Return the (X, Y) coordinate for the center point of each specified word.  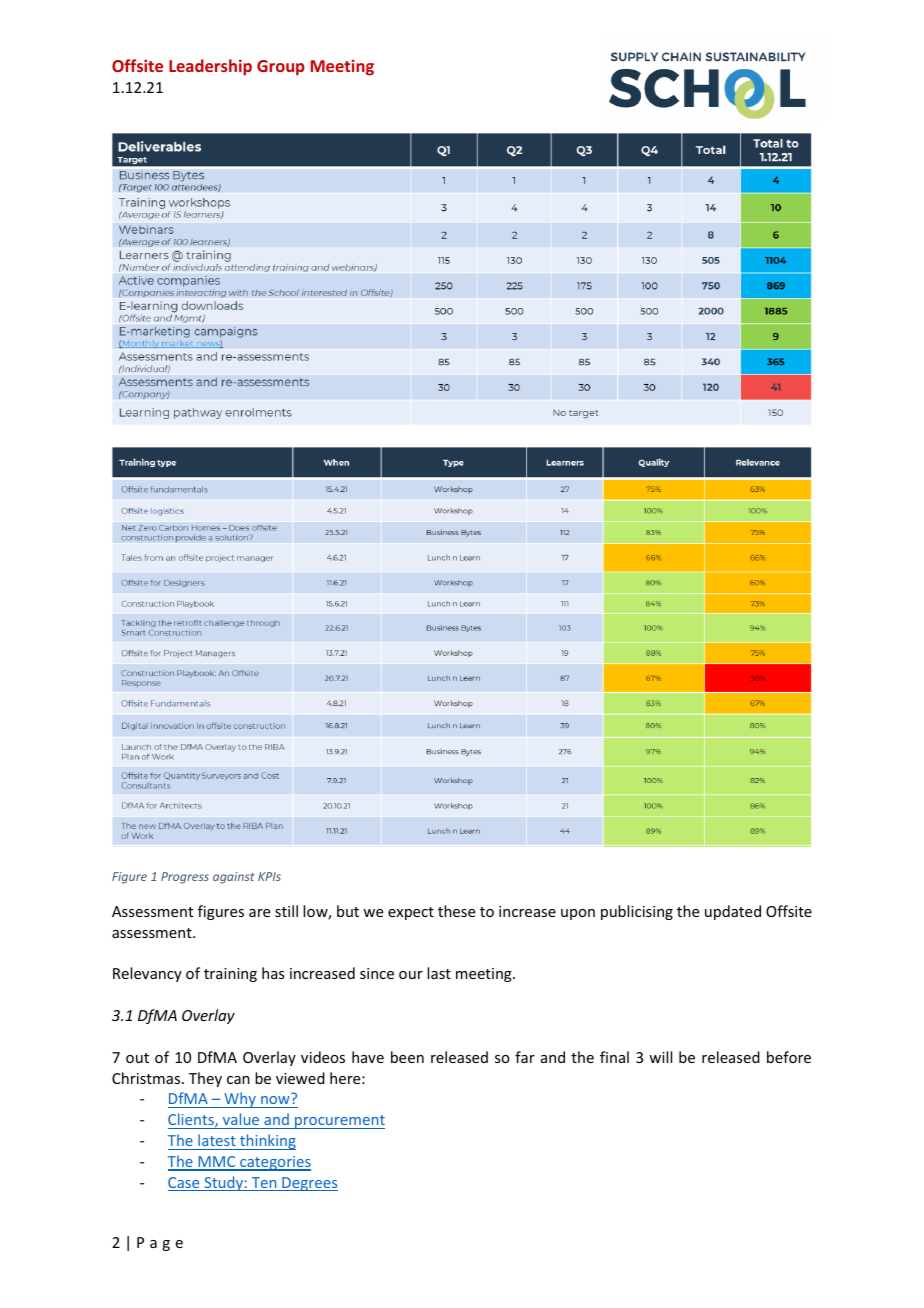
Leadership (210, 67)
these (456, 911)
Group (281, 68)
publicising (637, 912)
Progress (185, 878)
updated (733, 912)
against (233, 878)
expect (411, 913)
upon (578, 914)
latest (217, 1140)
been (407, 1057)
